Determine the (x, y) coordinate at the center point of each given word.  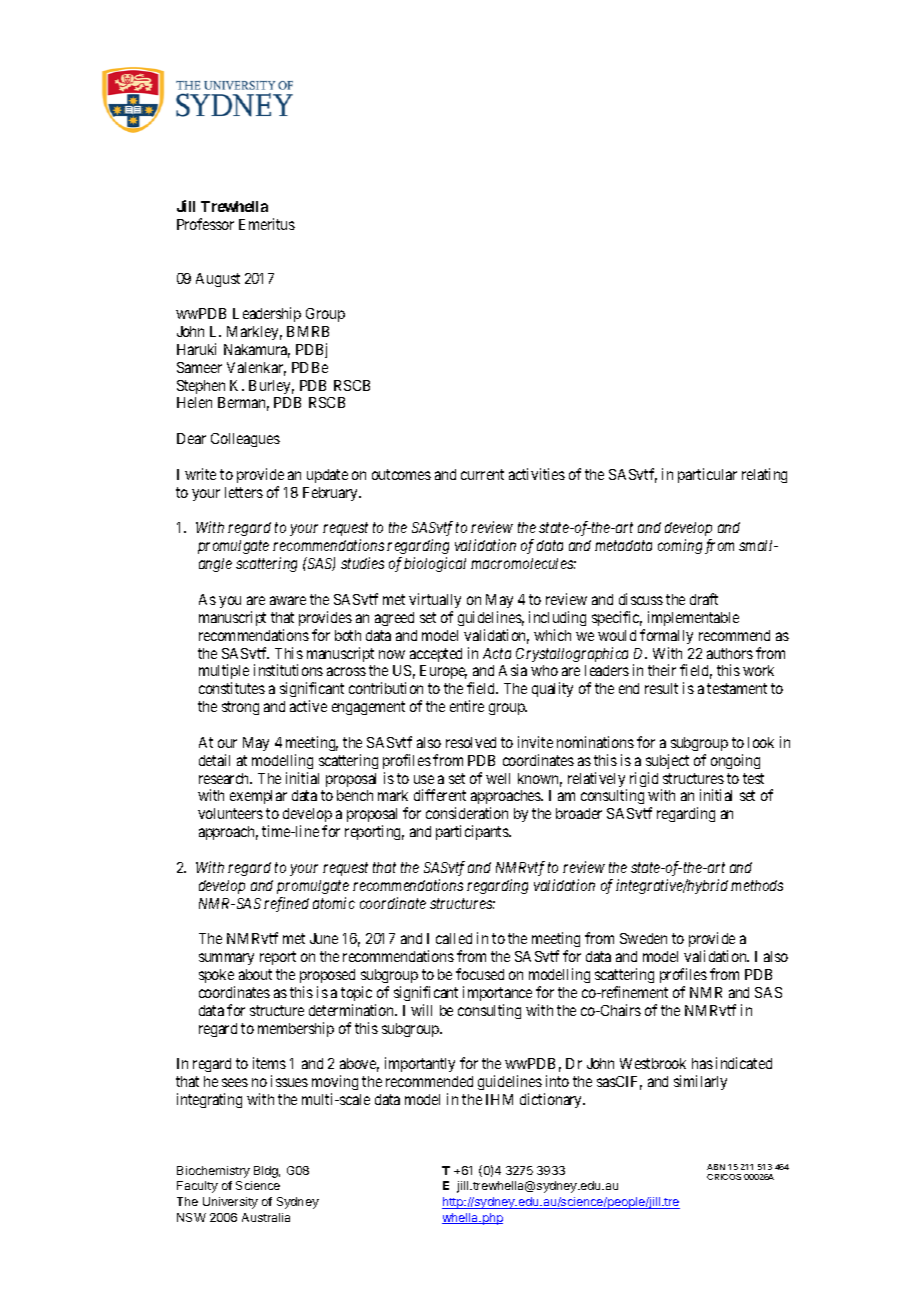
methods (757, 885)
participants (473, 832)
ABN (716, 1167)
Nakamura (257, 351)
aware (288, 600)
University (230, 1203)
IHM (499, 1099)
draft (704, 599)
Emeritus (267, 224)
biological (435, 564)
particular (707, 475)
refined (286, 904)
